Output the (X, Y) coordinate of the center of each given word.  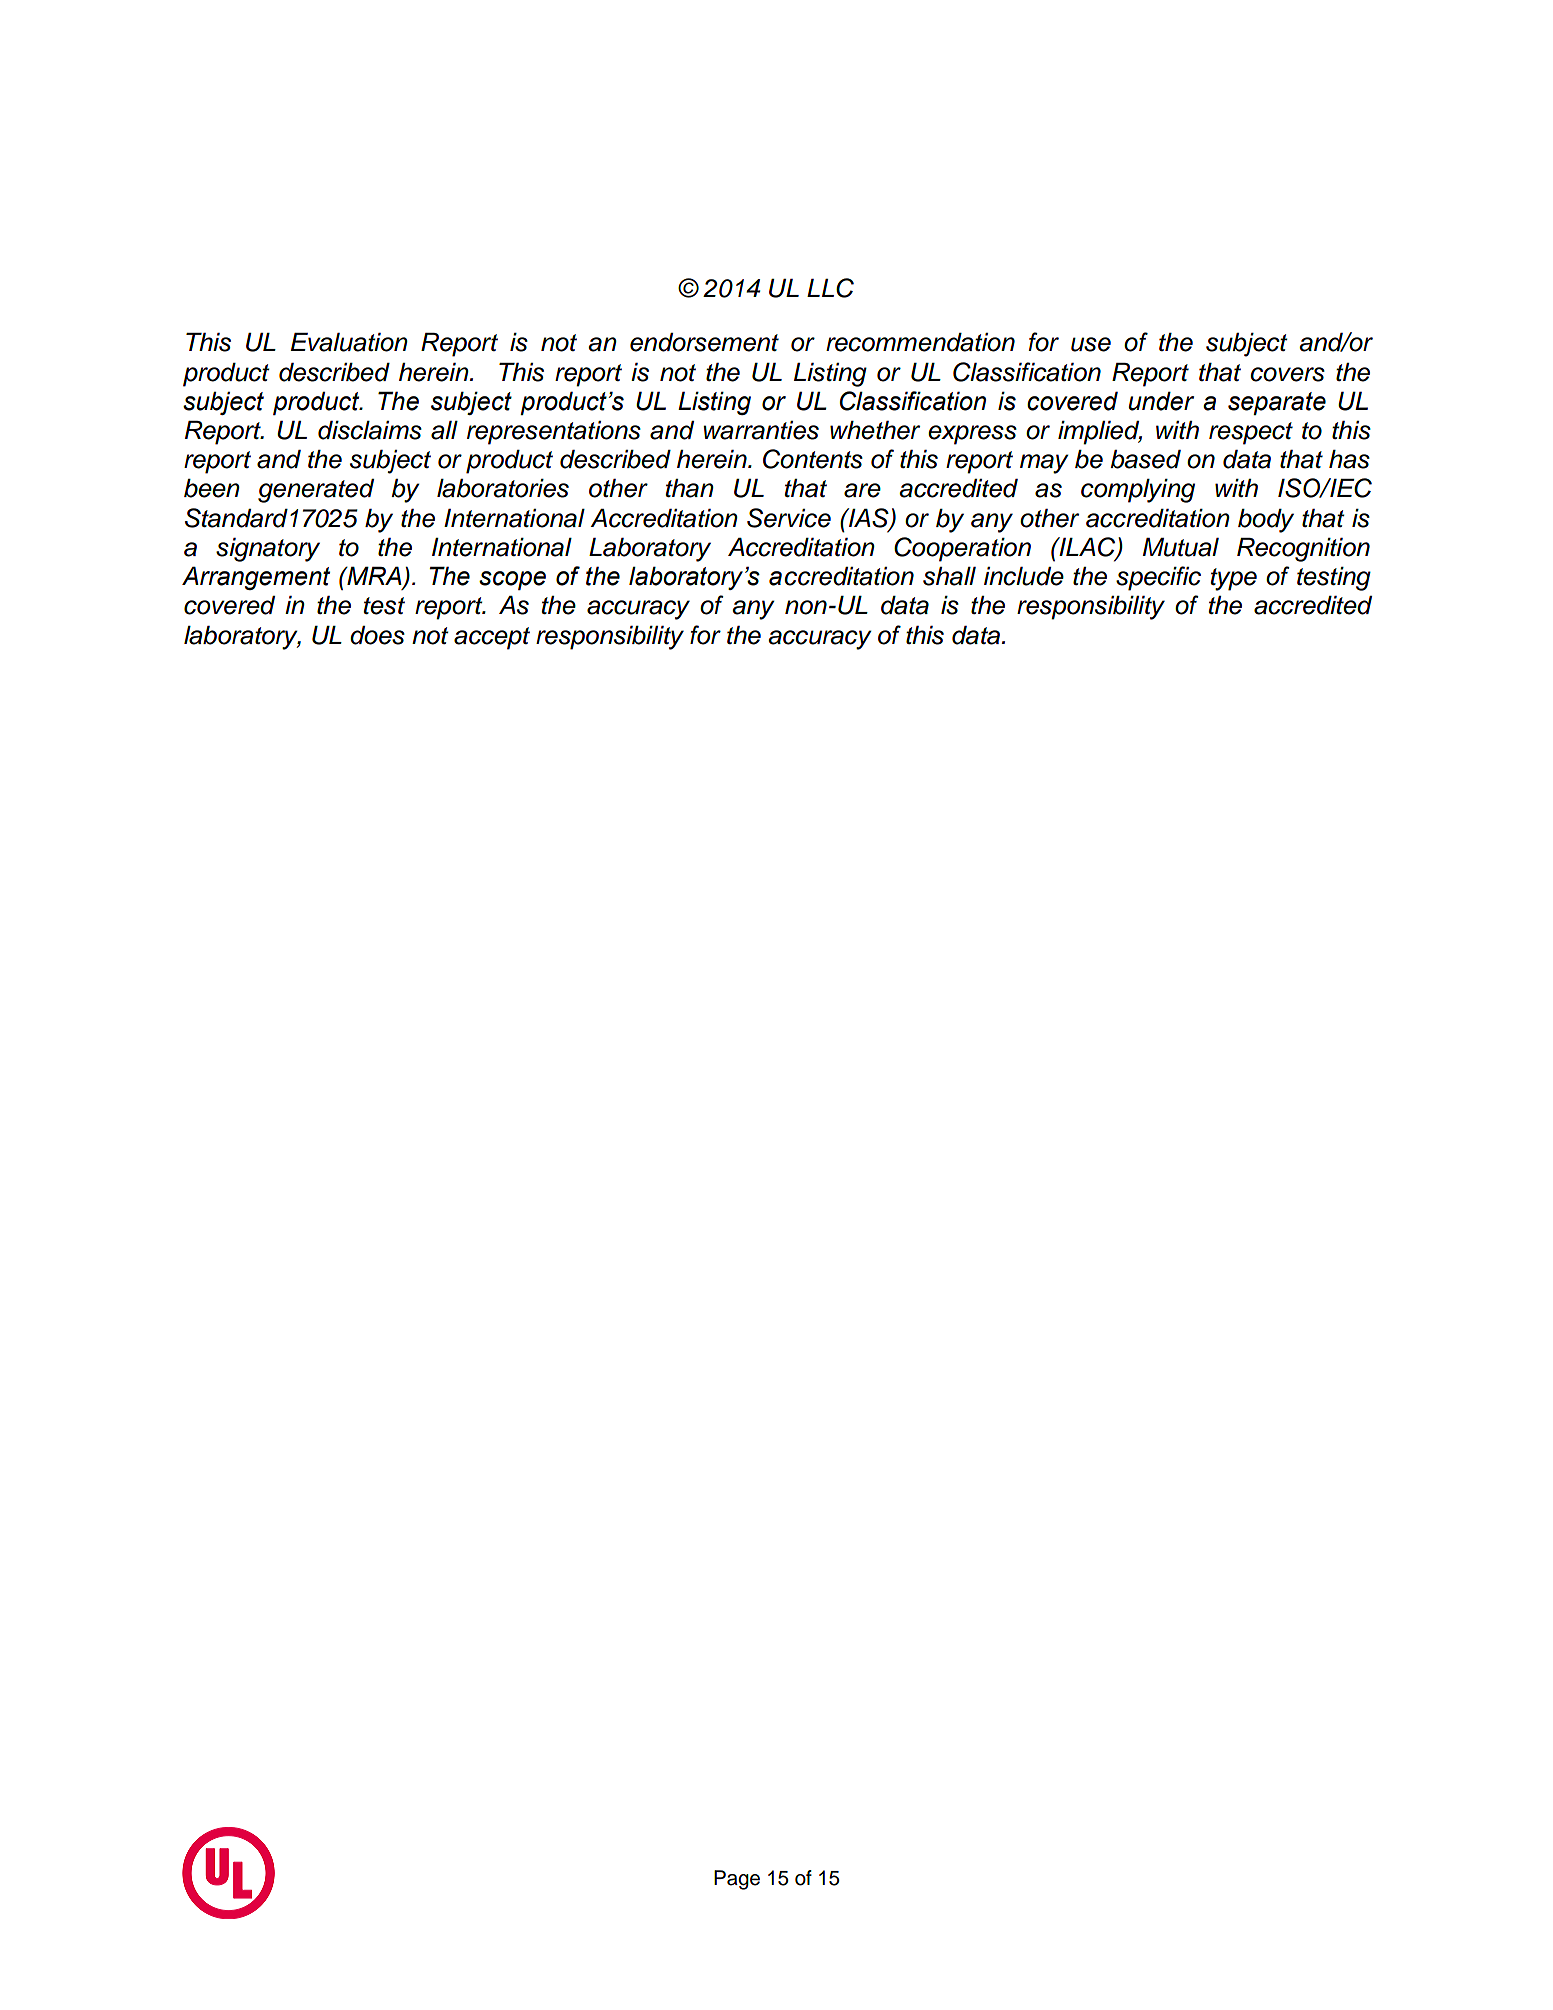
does (377, 635)
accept (492, 638)
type (1234, 579)
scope (512, 580)
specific (1158, 578)
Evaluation (349, 342)
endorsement (704, 342)
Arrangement (256, 578)
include (1024, 576)
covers (1287, 374)
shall (949, 576)
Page (737, 1880)
